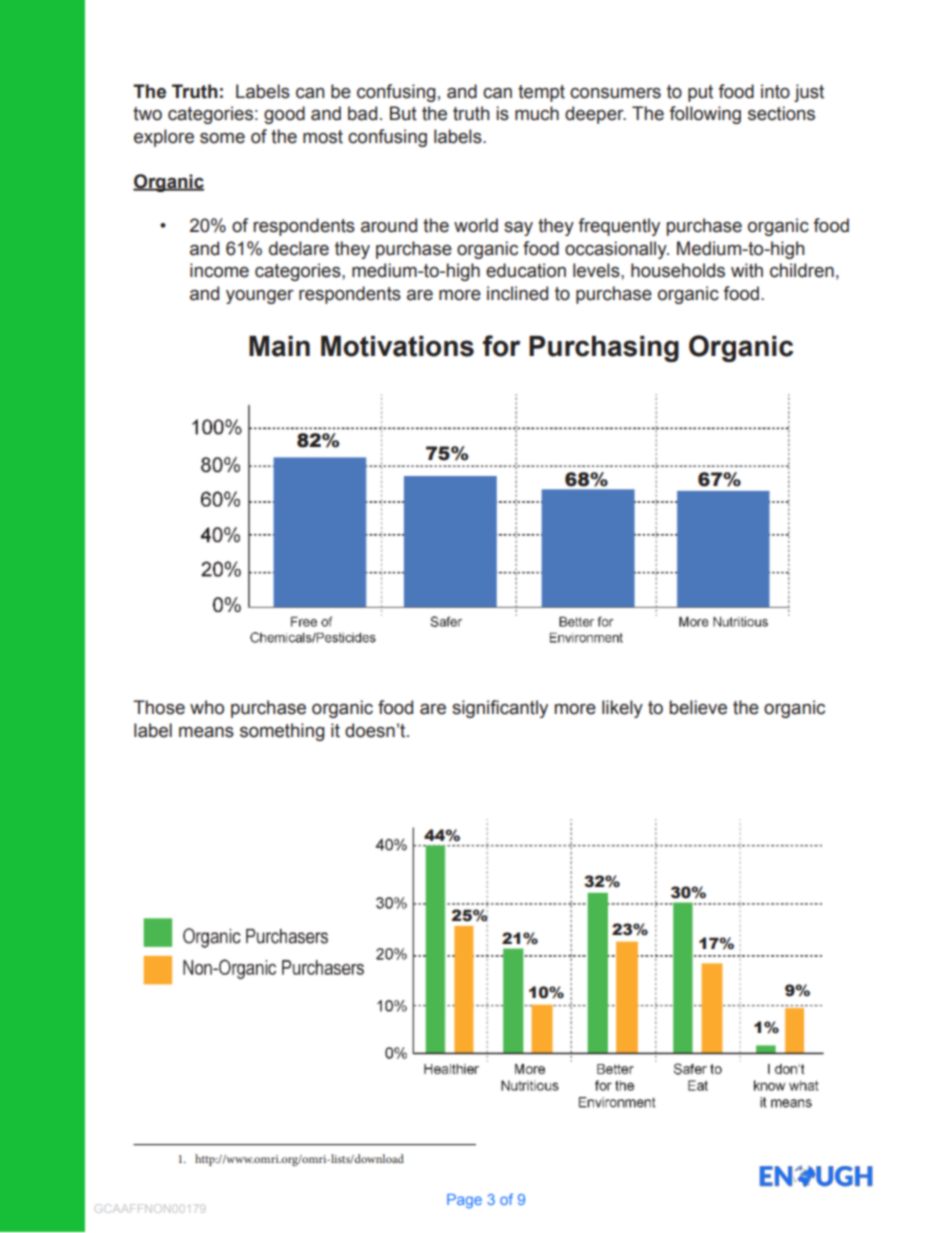 The width and height of the document is (952, 1233). What do you see at coordinates (284, 115) in the document?
I see `good` at bounding box center [284, 115].
